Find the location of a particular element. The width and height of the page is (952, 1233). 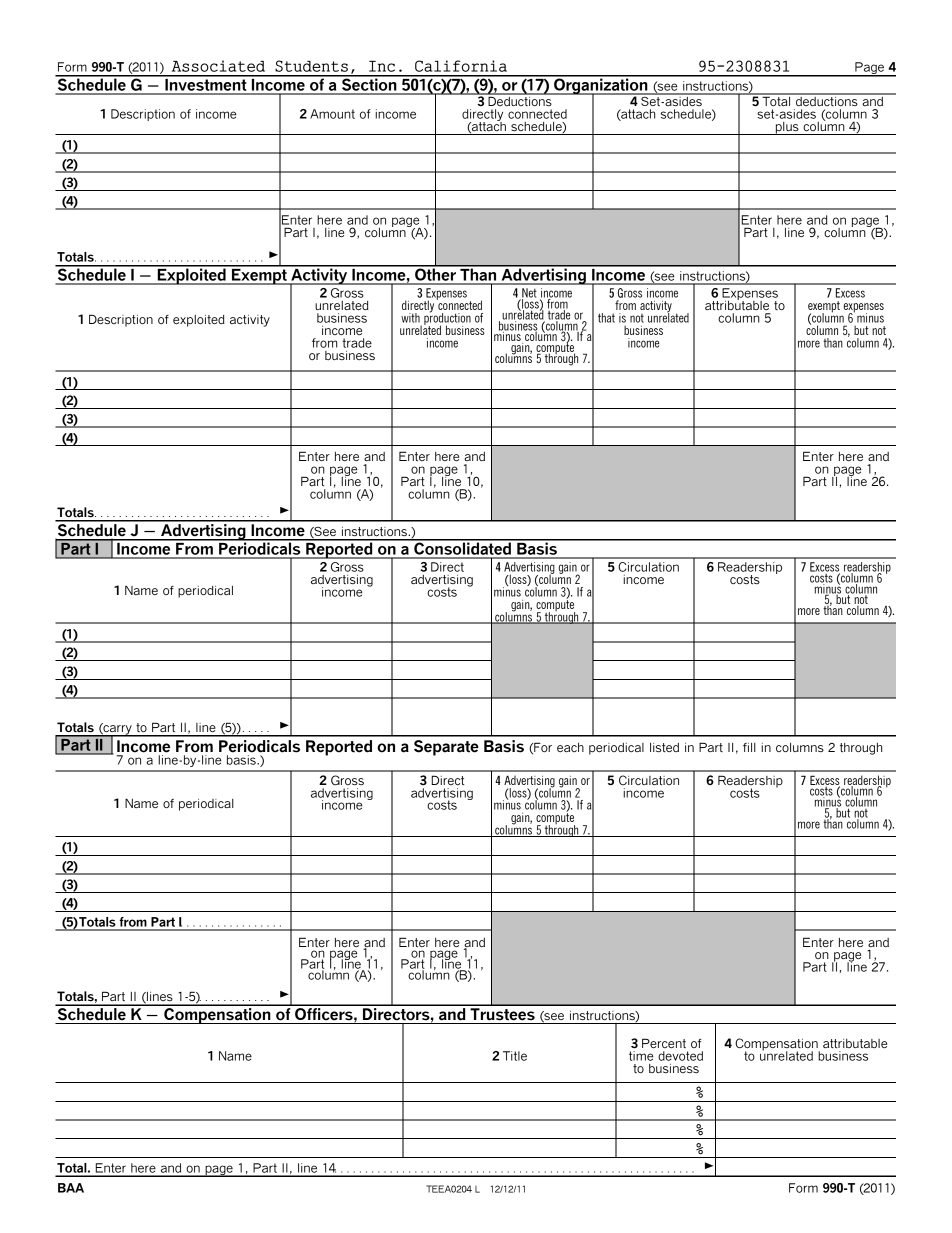

Associated is located at coordinates (218, 66).
